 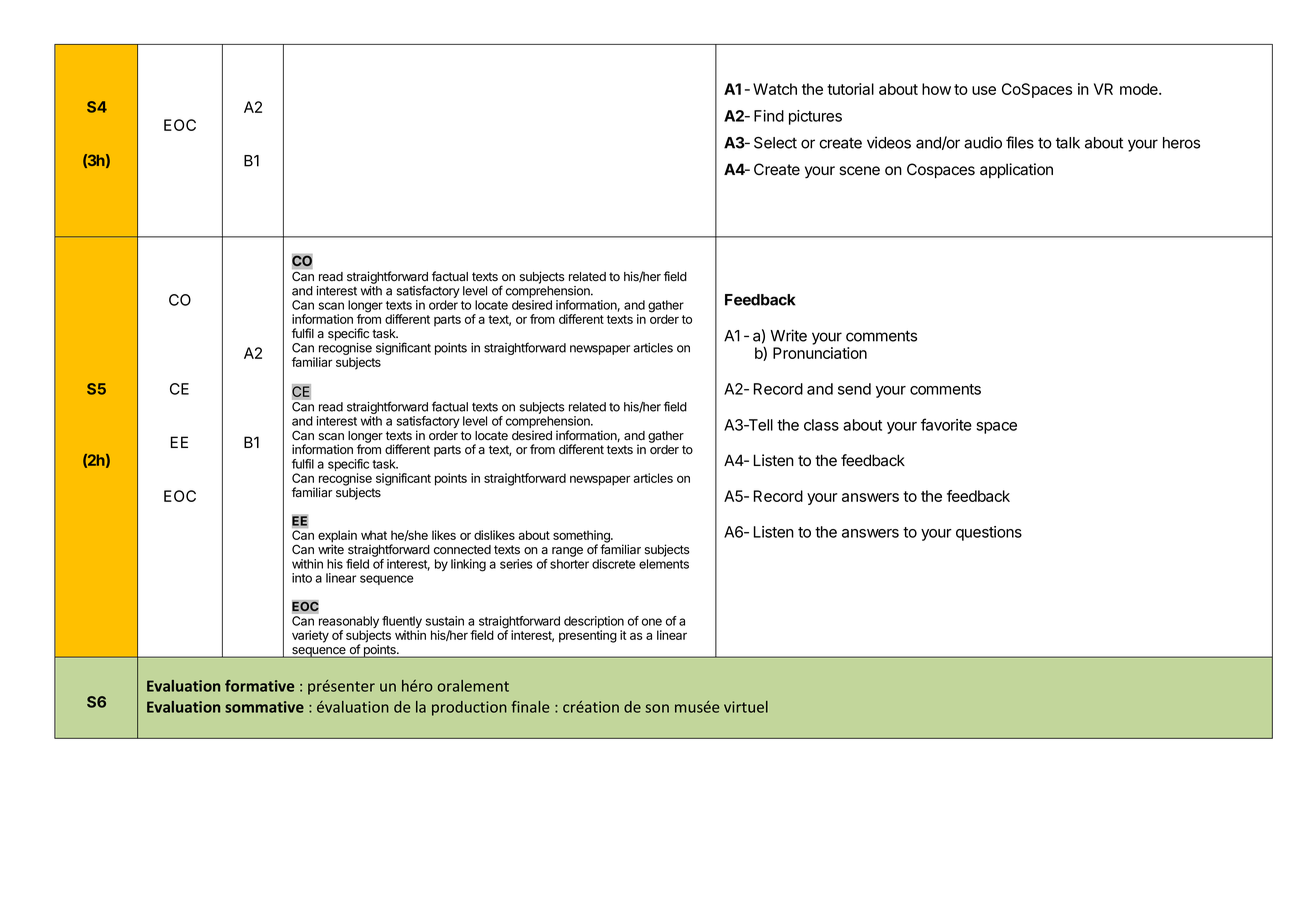 I want to click on mode, so click(x=1140, y=89).
